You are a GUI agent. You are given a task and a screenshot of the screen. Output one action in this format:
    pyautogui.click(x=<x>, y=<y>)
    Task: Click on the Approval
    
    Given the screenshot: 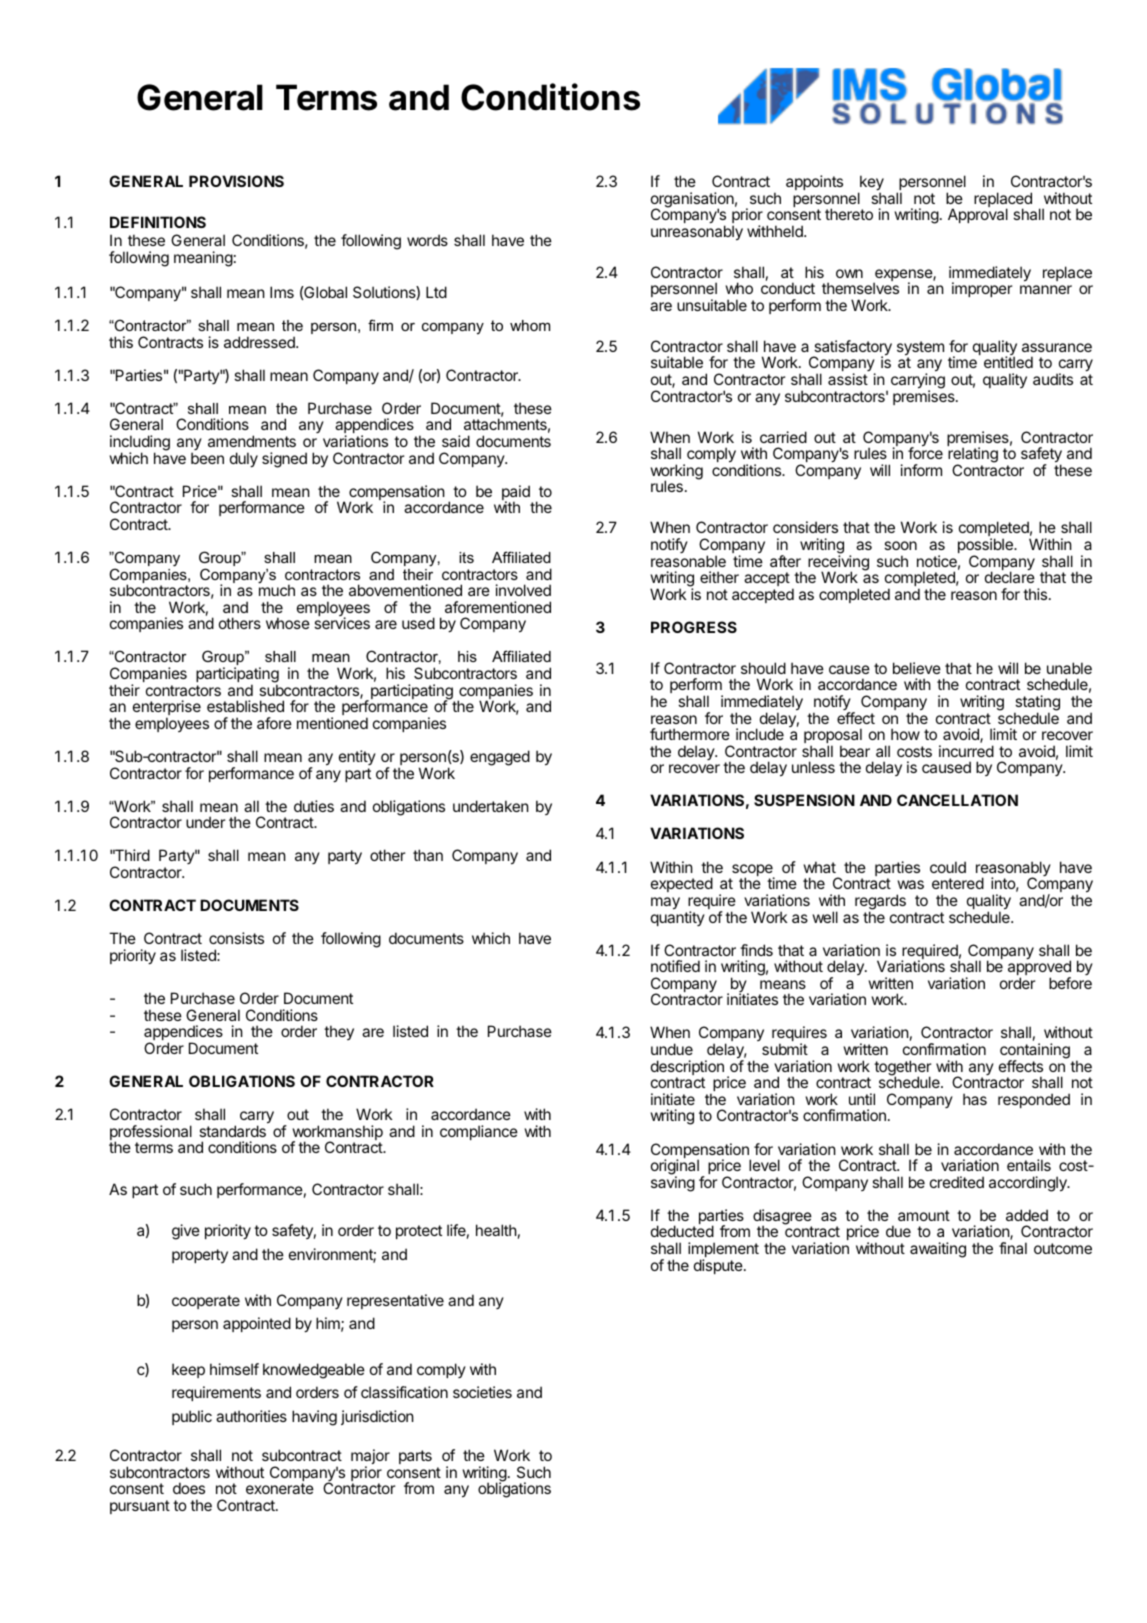 What is the action you would take?
    pyautogui.click(x=978, y=215)
